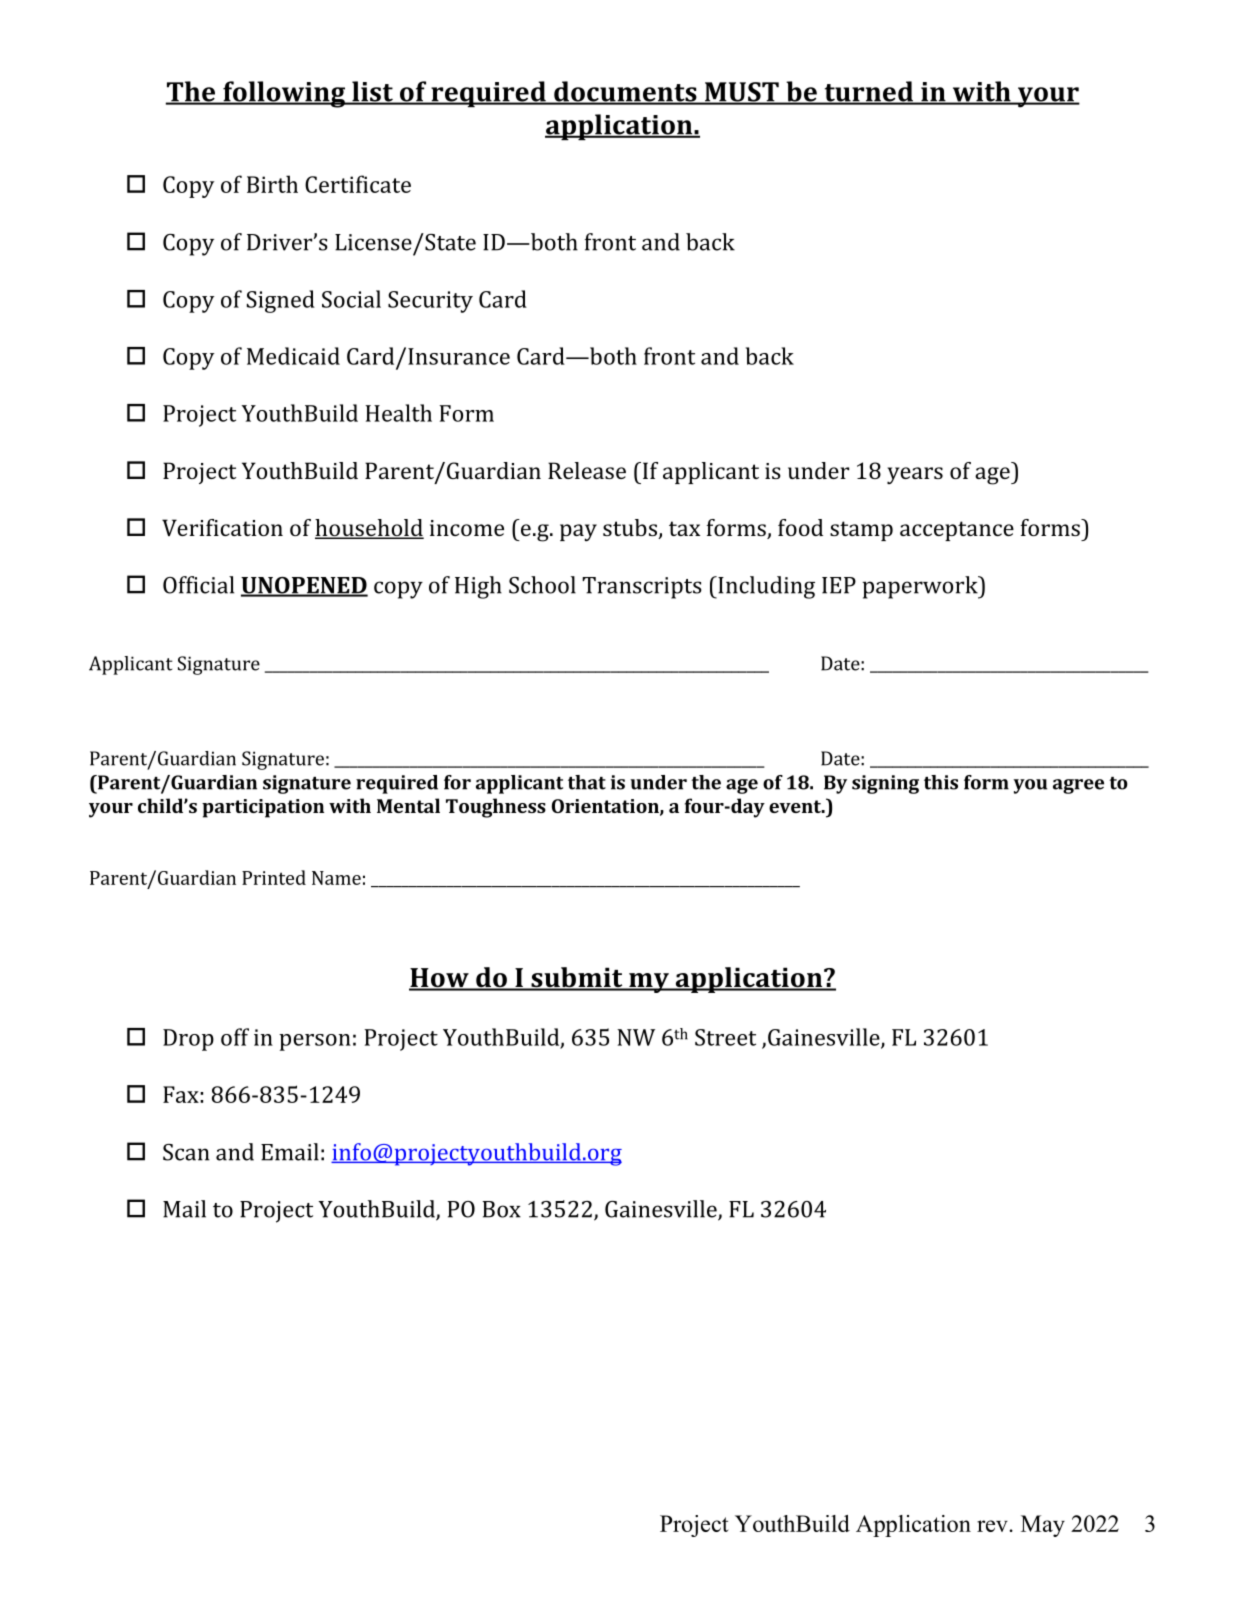  What do you see at coordinates (868, 92) in the document?
I see `turned` at bounding box center [868, 92].
